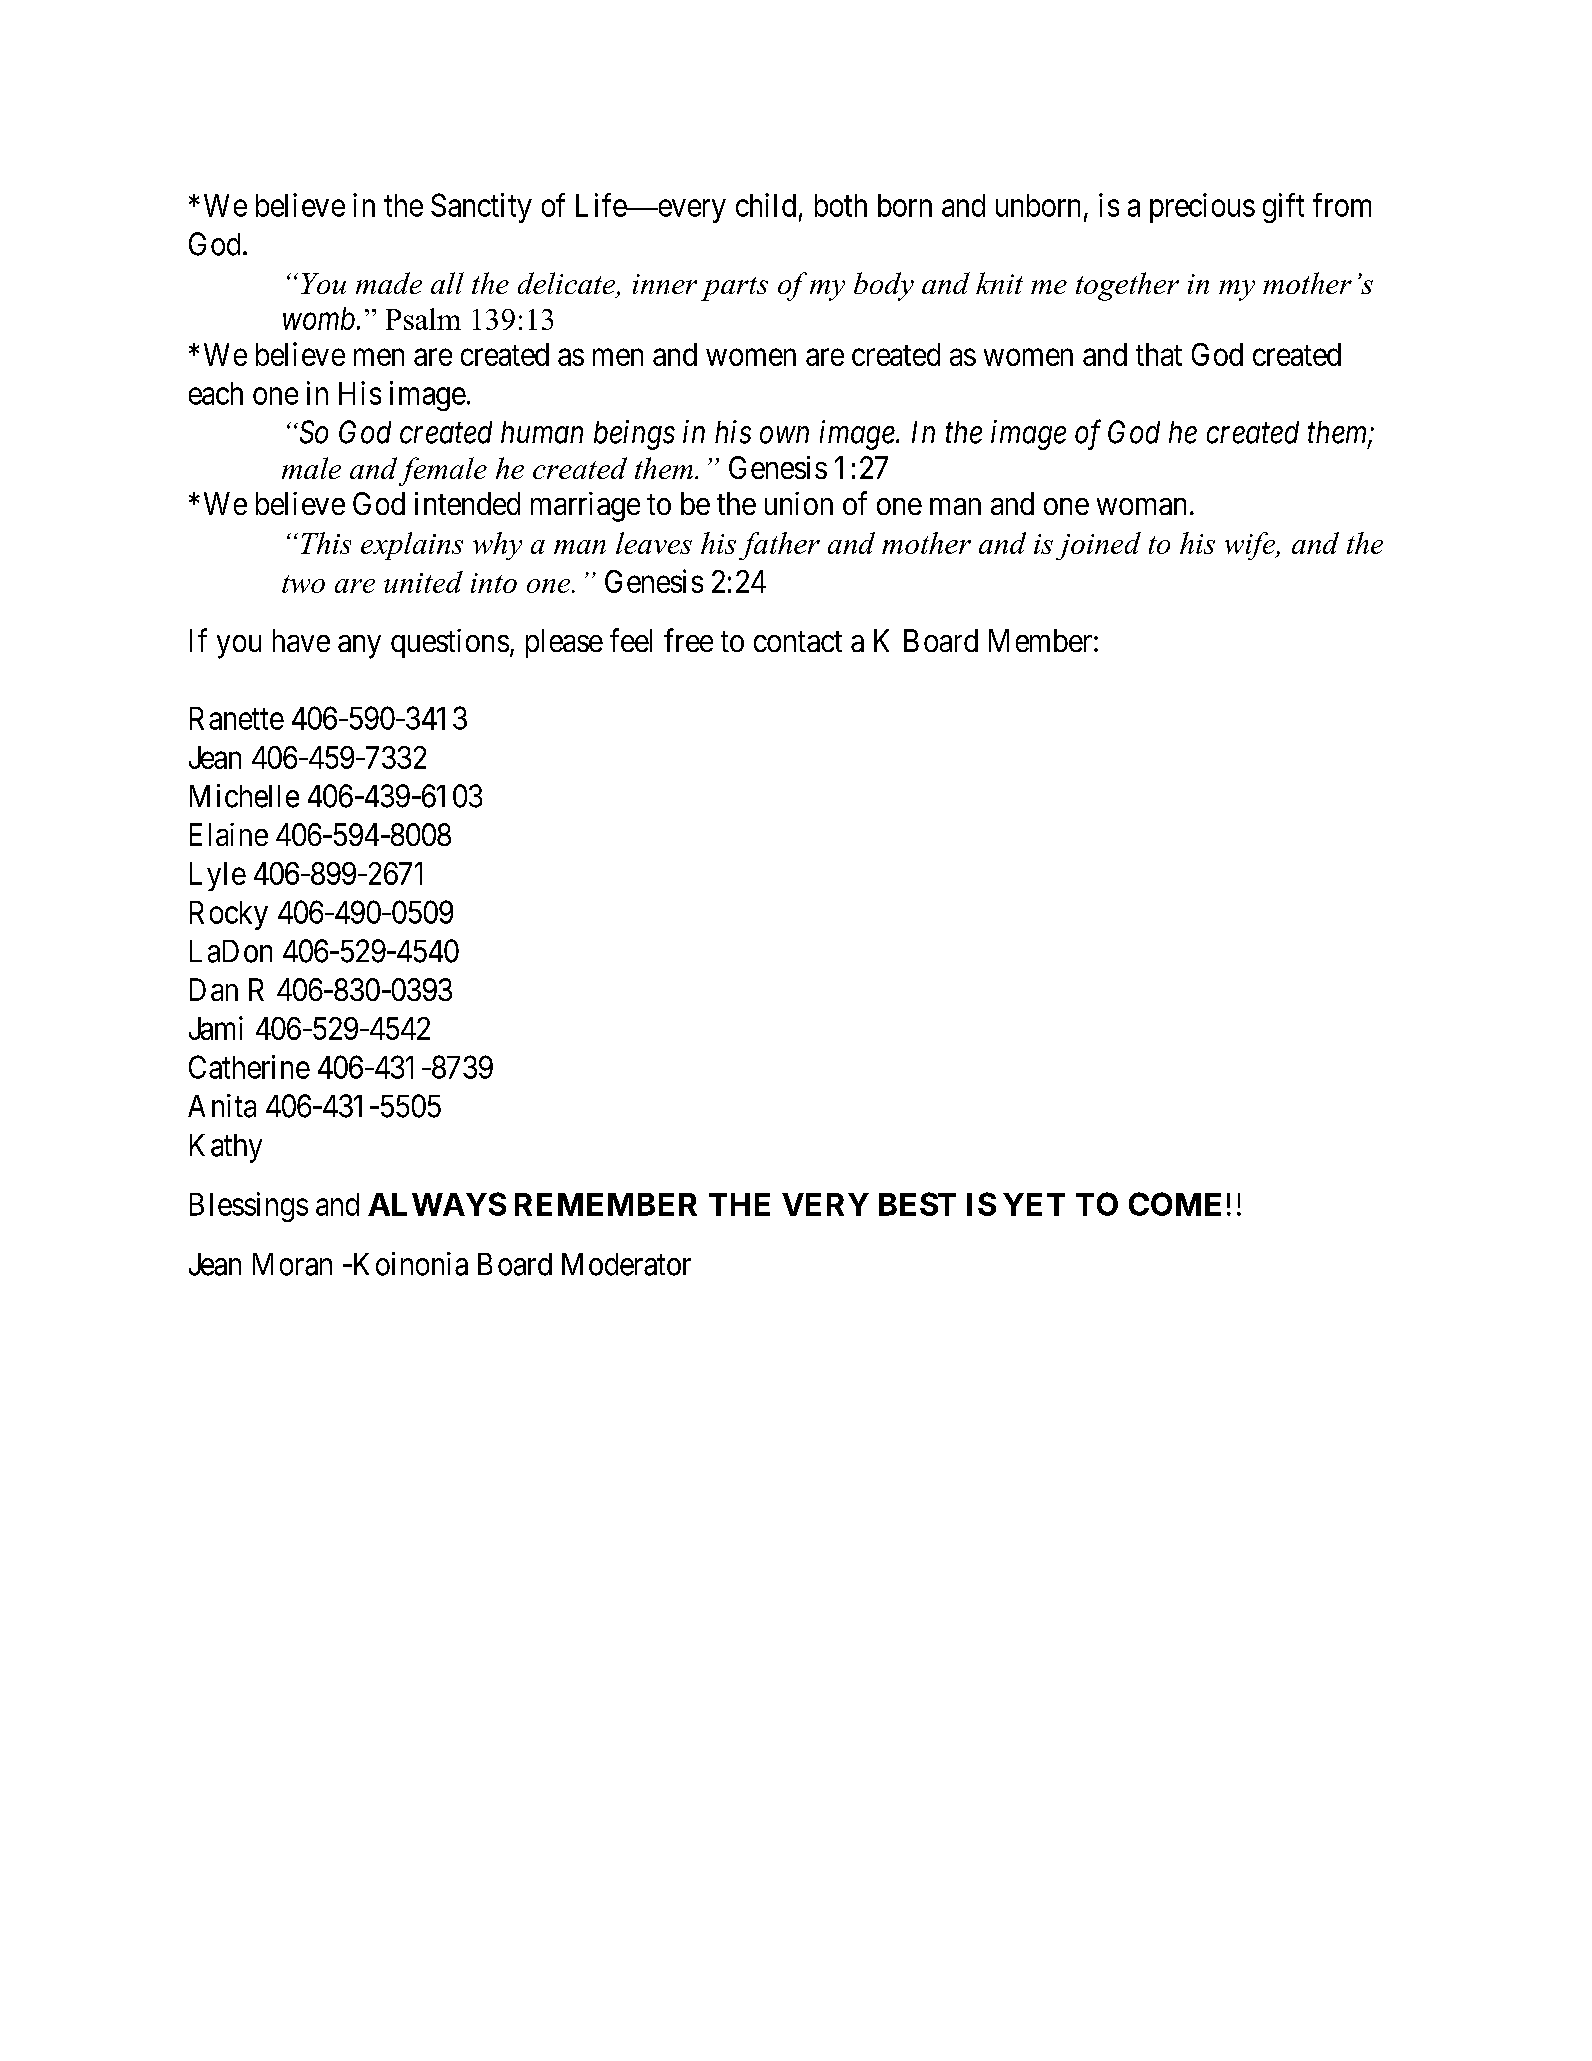 The height and width of the image is (2061, 1592). Describe the element at coordinates (292, 1264) in the image. I see `Moran` at that location.
